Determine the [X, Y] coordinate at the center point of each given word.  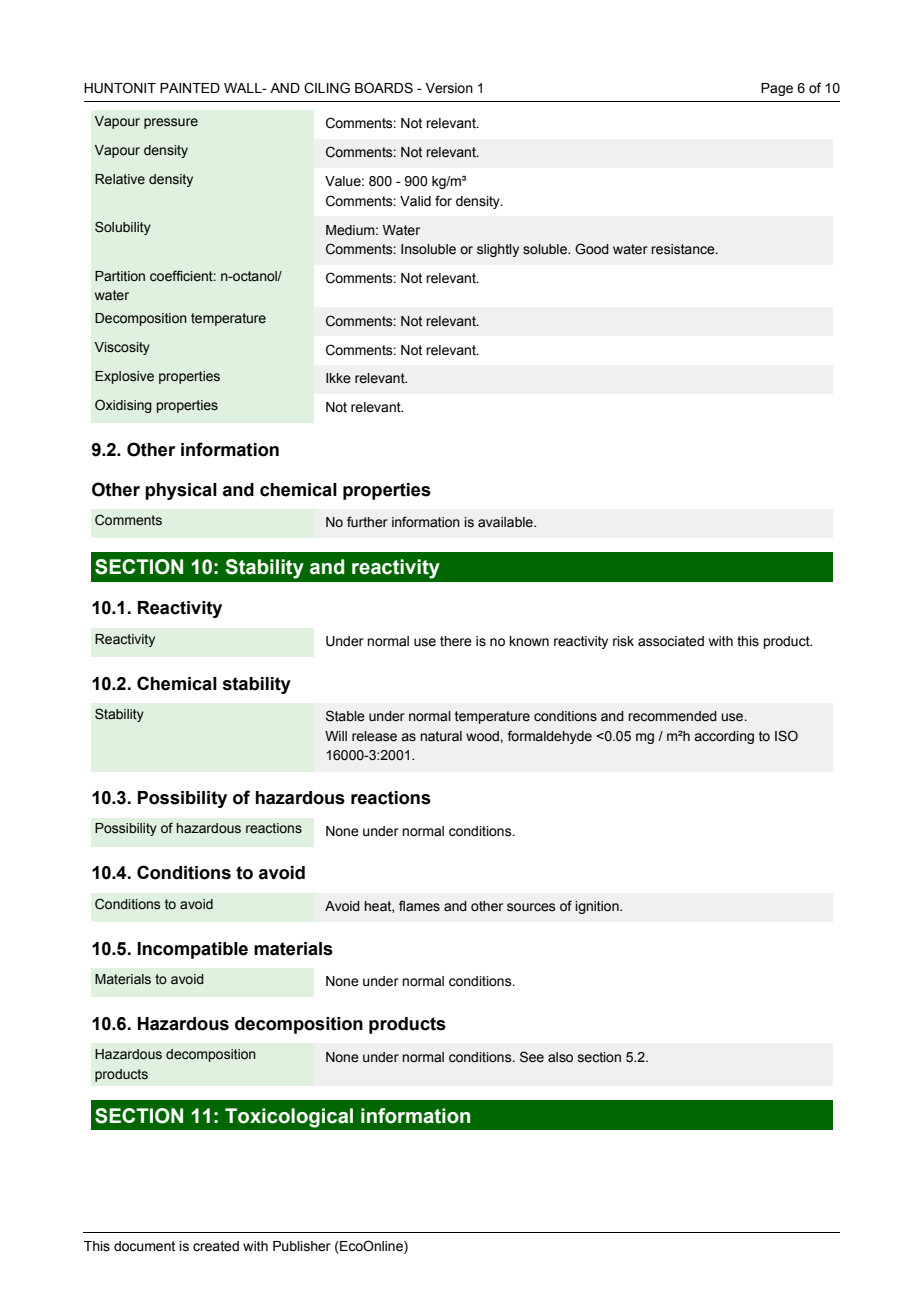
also [560, 1057]
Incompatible [192, 950]
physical [181, 491]
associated [671, 641]
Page [777, 89]
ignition [598, 907]
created [216, 1246]
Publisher [302, 1246]
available [506, 522]
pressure [171, 123]
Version [449, 88]
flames [419, 906]
